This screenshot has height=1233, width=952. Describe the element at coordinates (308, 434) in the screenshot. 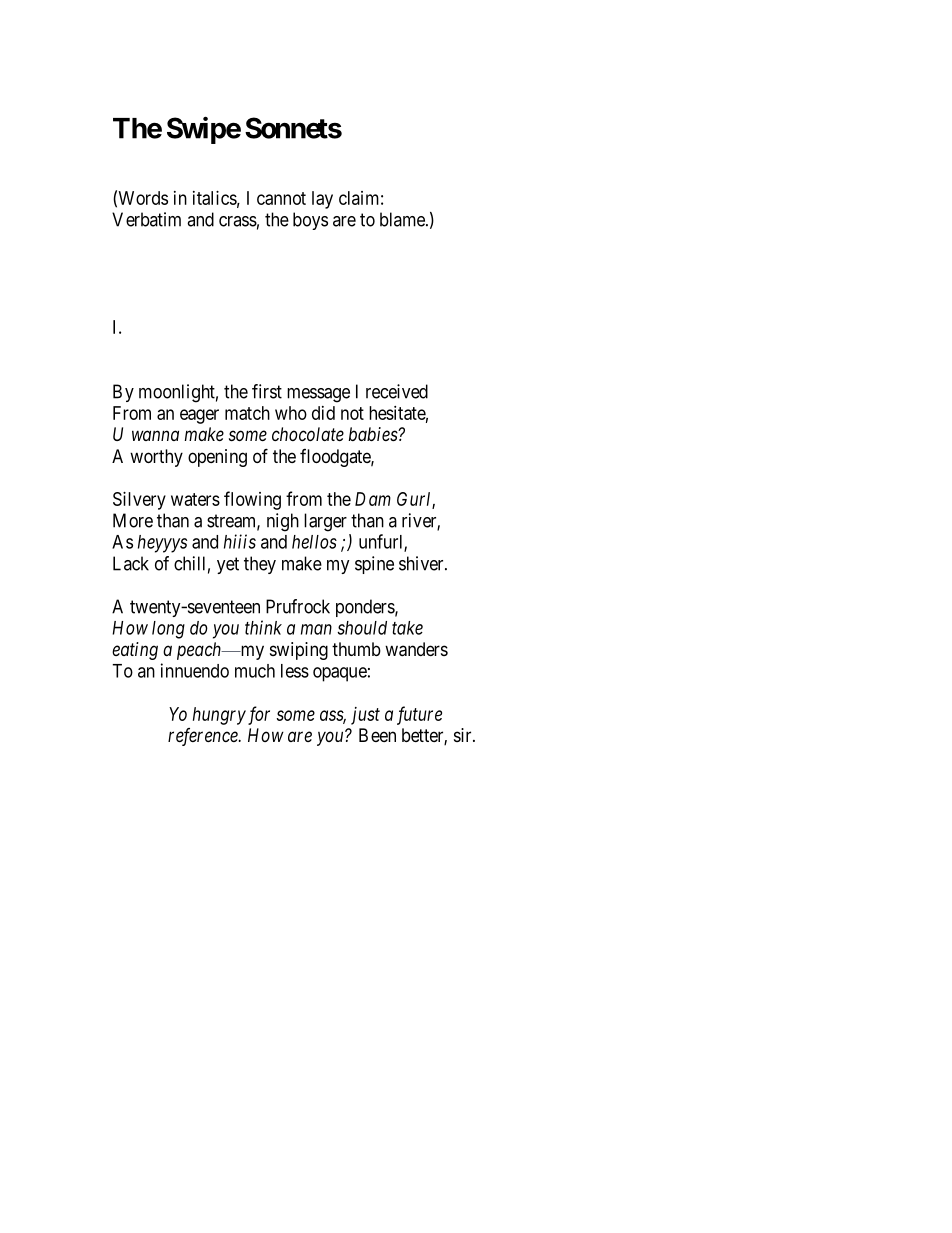

I see `chocolate` at that location.
